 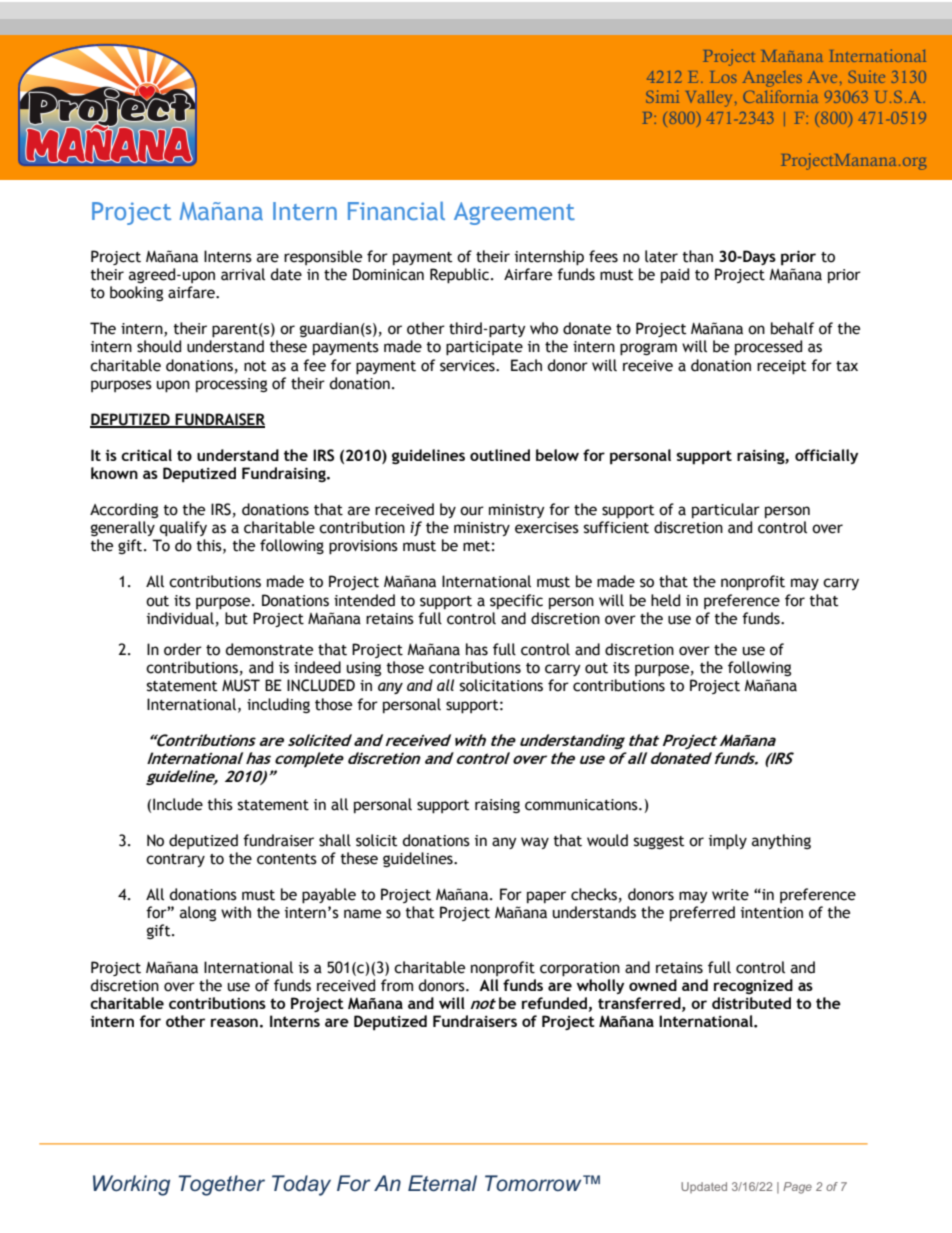 I want to click on qualify, so click(x=183, y=529).
